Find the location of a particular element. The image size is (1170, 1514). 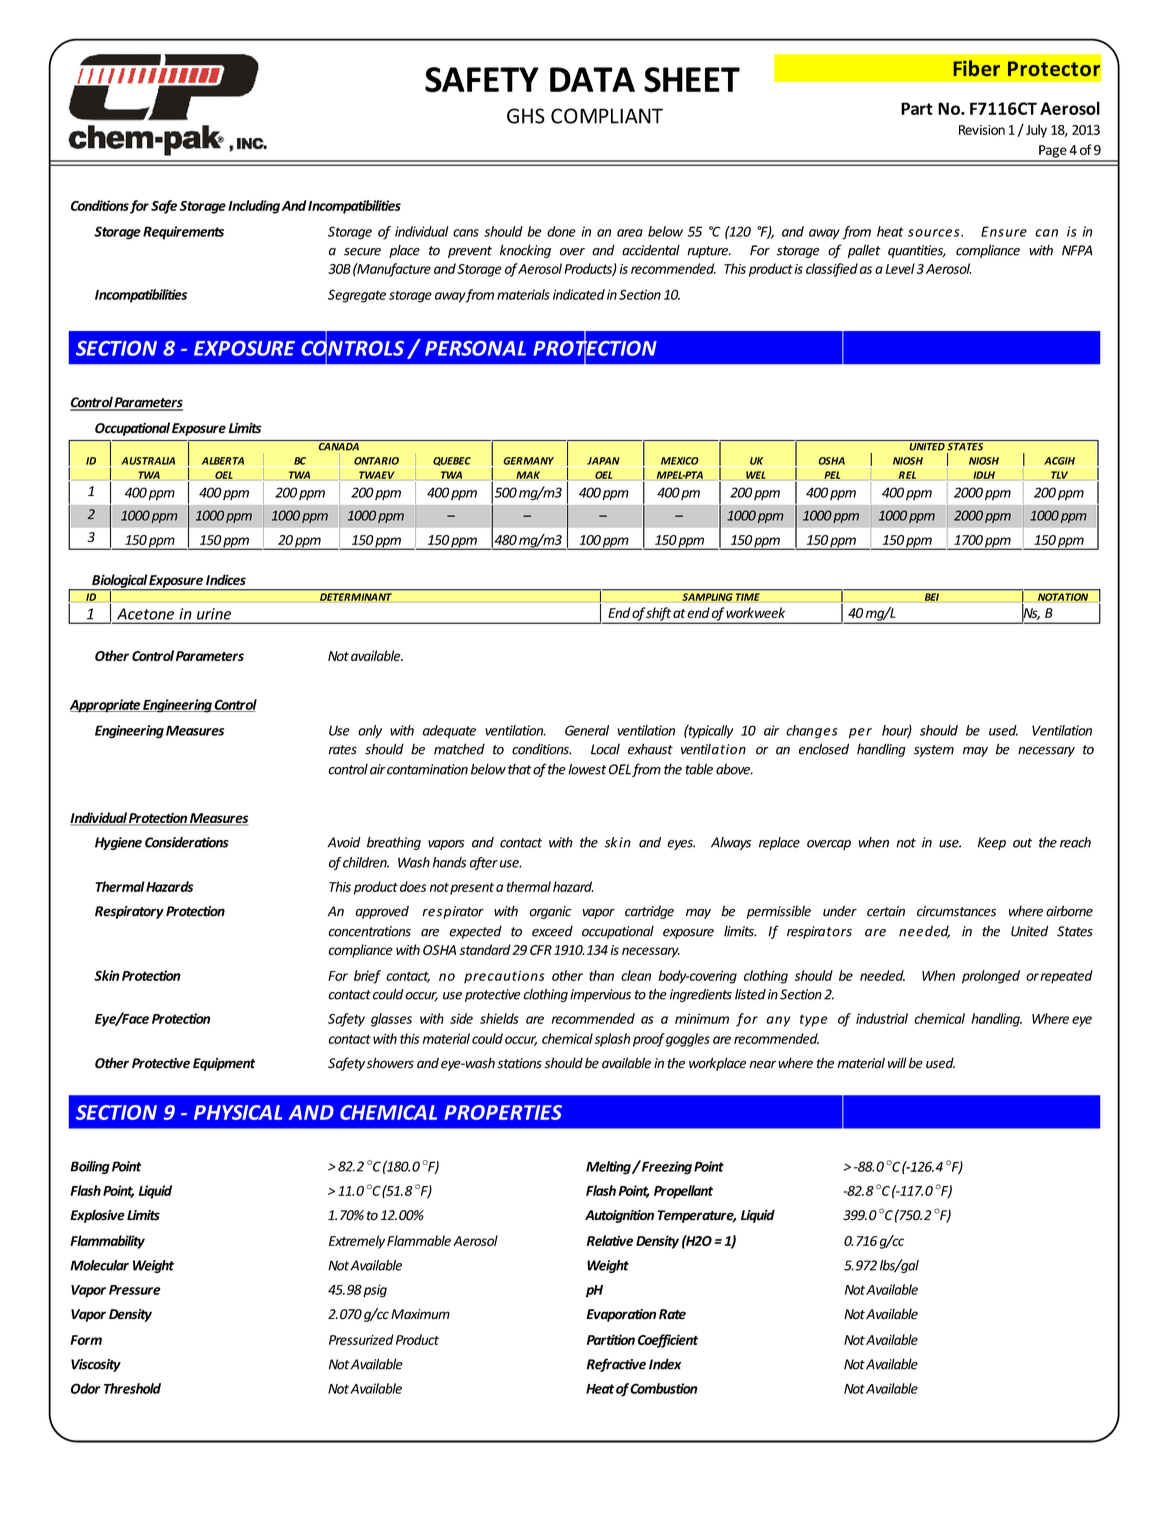

Appropriate is located at coordinates (106, 706).
